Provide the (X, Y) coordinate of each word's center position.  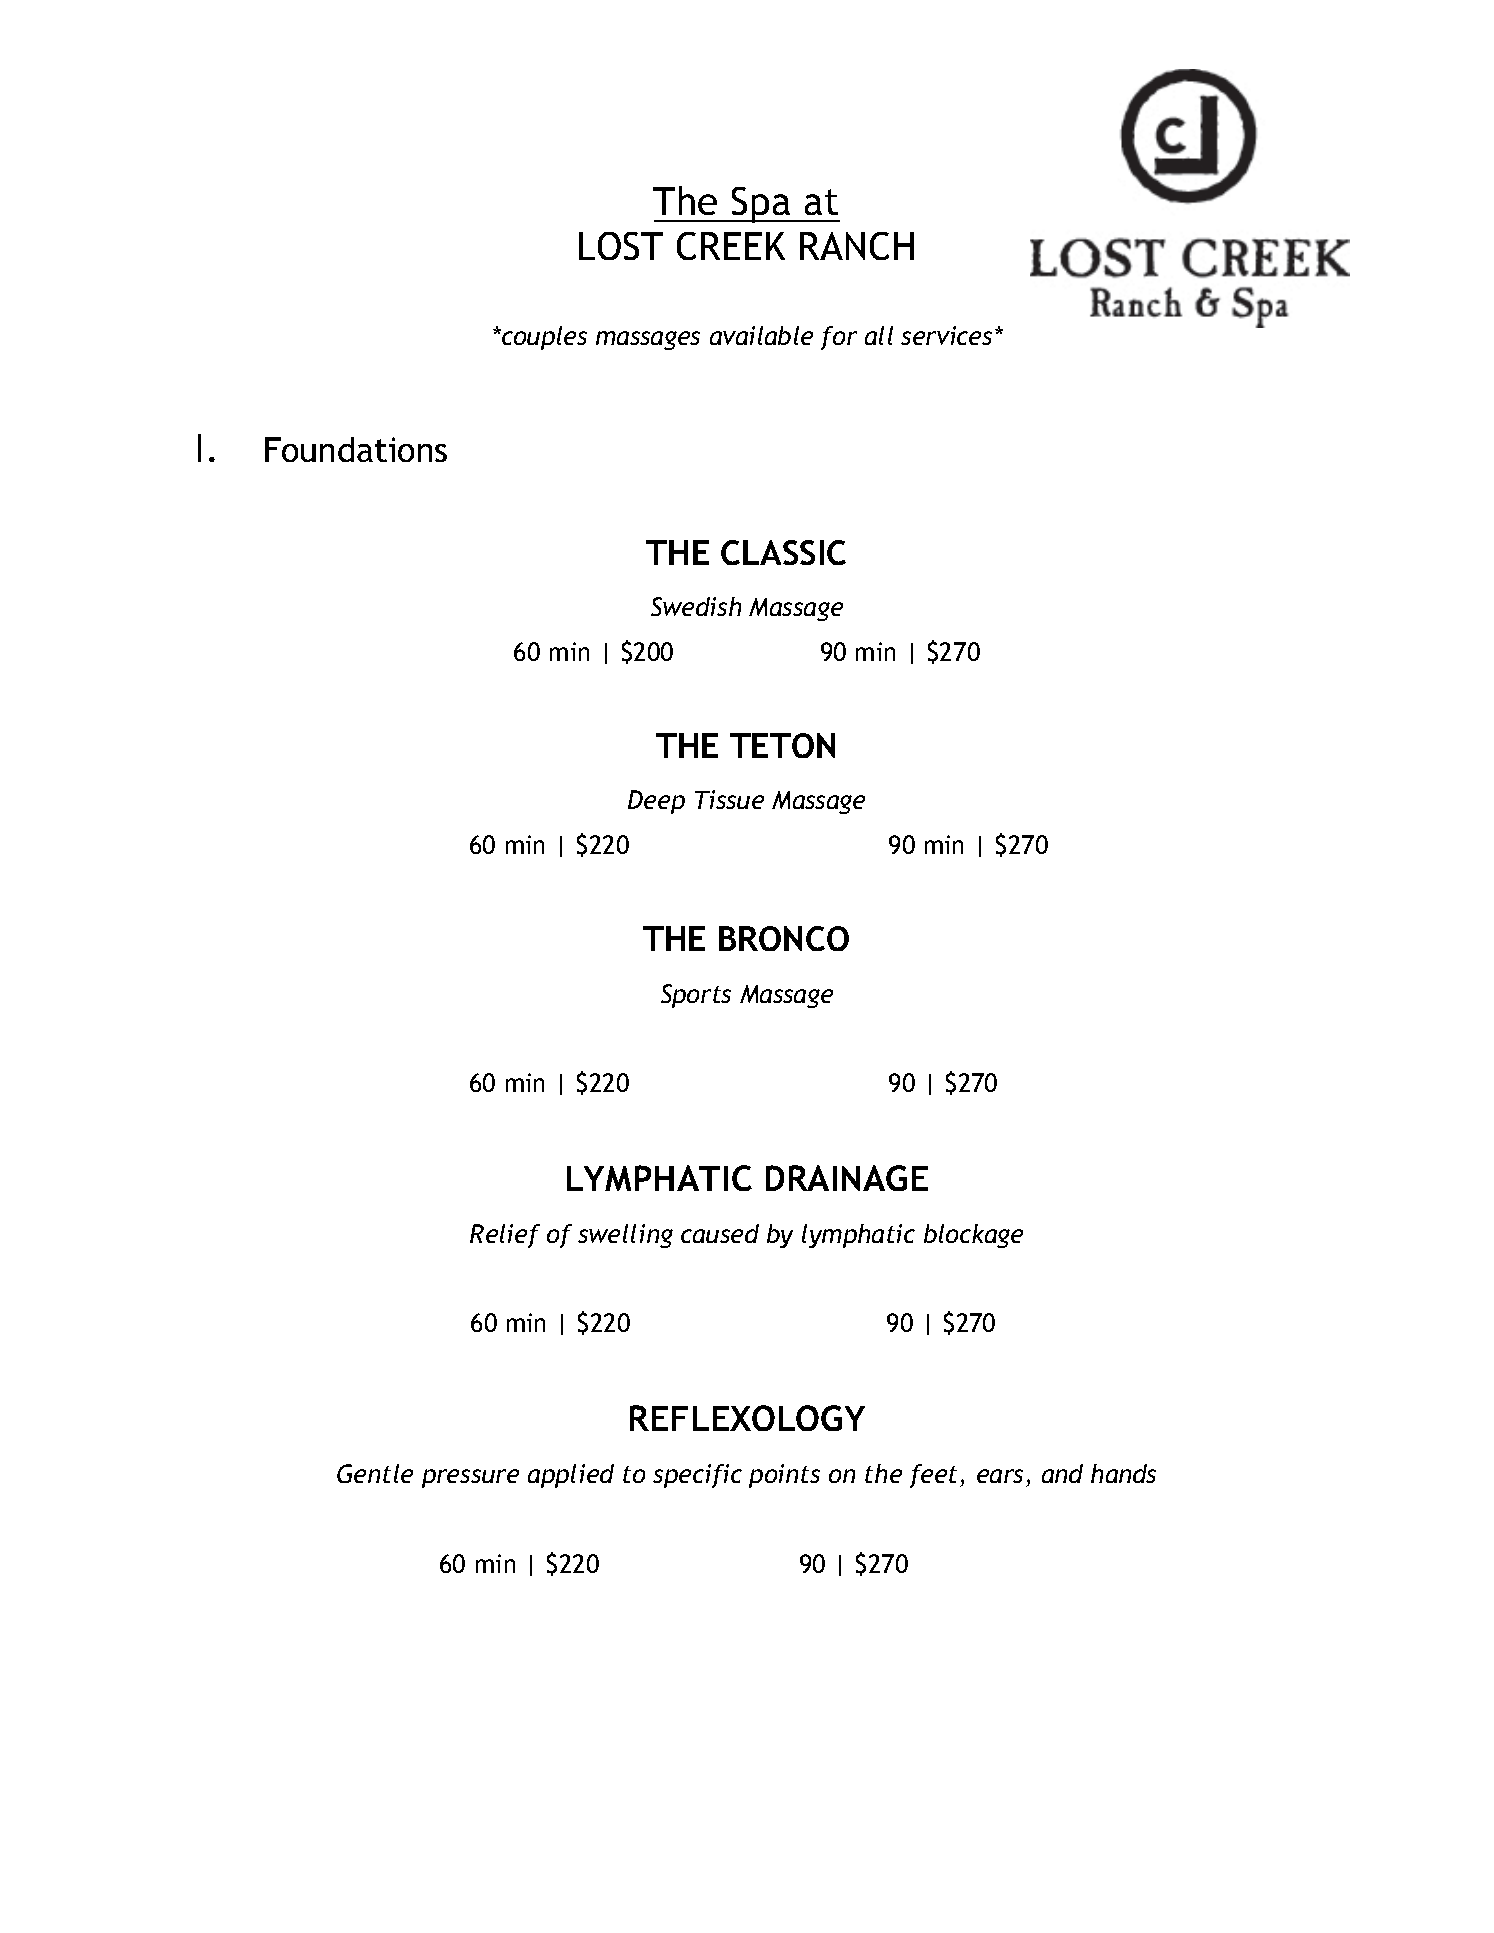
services (948, 335)
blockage (973, 1236)
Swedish (696, 606)
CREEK (731, 246)
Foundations (356, 449)
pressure (470, 1478)
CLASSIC (783, 552)
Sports (696, 996)
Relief (505, 1236)
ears (1000, 1476)
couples (543, 338)
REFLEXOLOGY (747, 1418)
